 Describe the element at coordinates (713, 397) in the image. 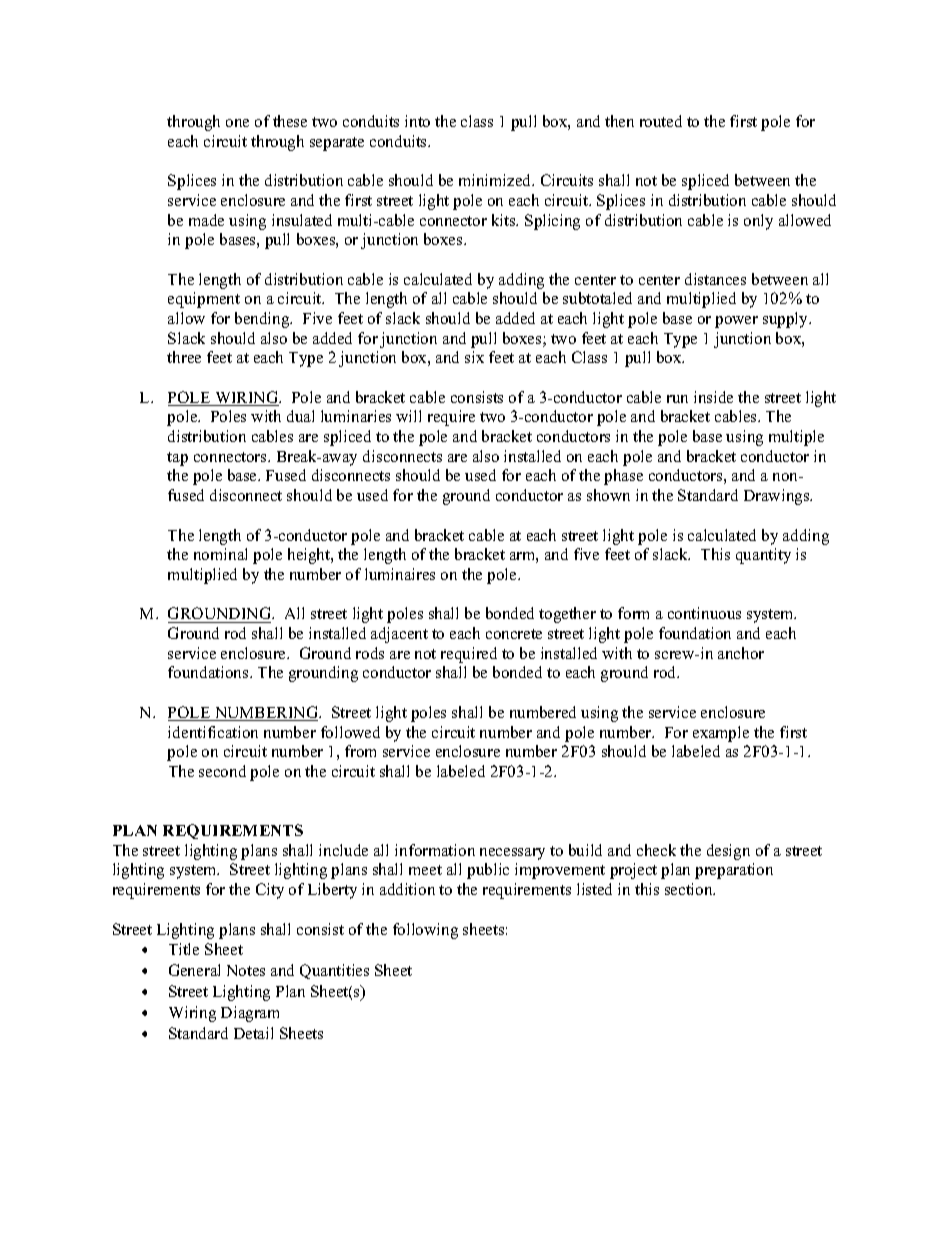

I see `inside` at that location.
